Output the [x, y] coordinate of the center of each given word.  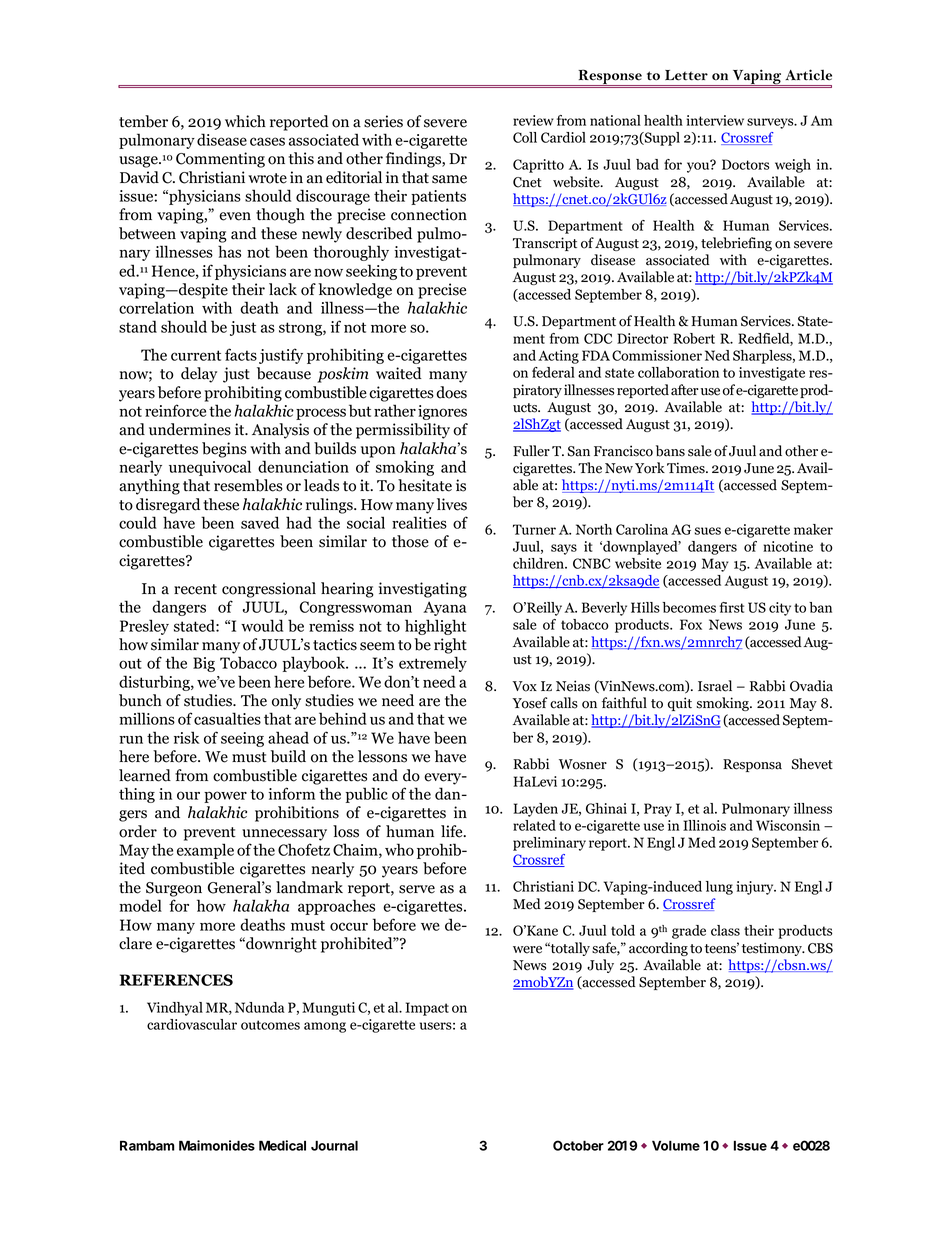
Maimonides [217, 1145]
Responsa [752, 765]
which [245, 121]
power [225, 797]
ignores [442, 412]
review [533, 120]
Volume [676, 1145]
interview [715, 120]
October [578, 1145]
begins [224, 450]
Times [687, 468]
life [453, 831]
